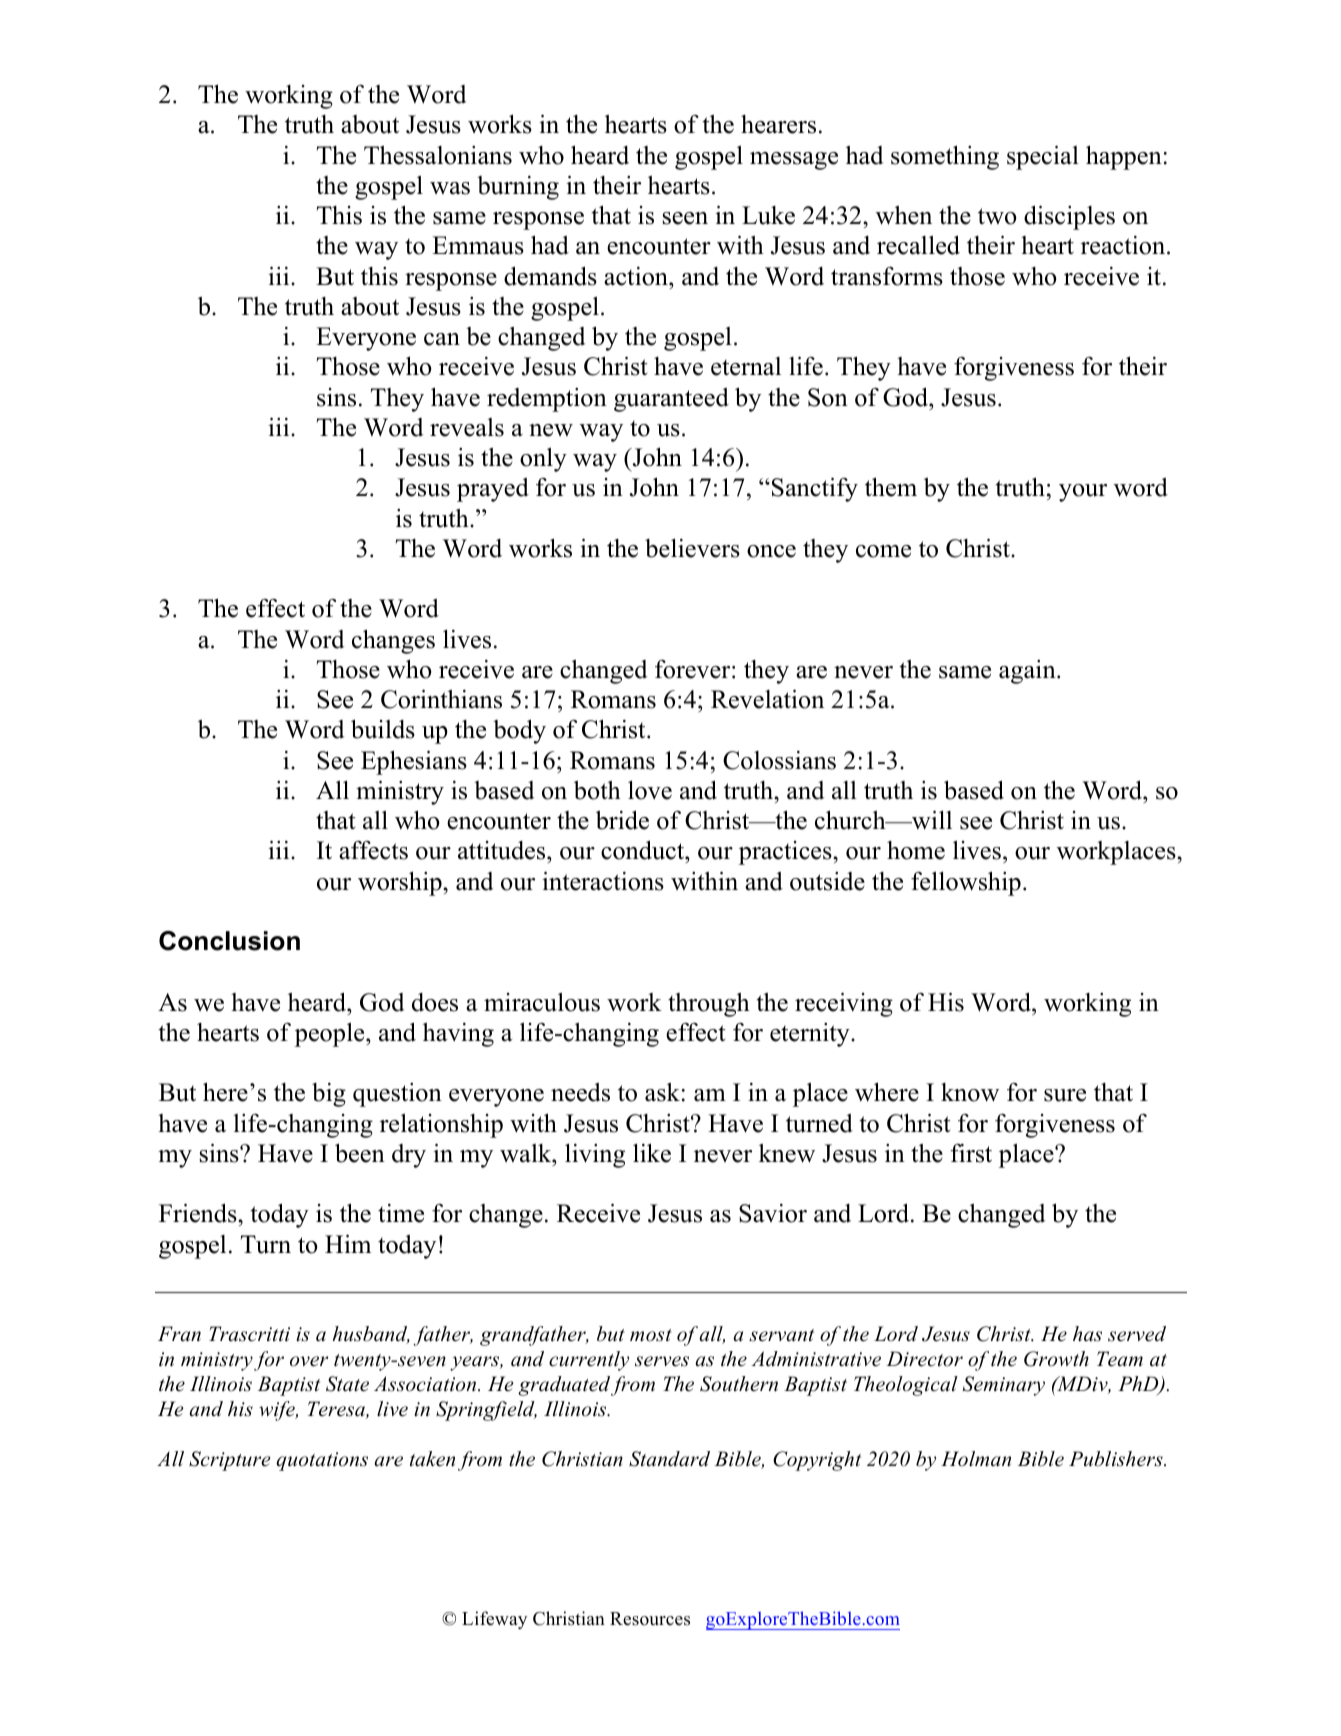 This document has width=1341, height=1736. I want to click on Thessalonians, so click(438, 155).
